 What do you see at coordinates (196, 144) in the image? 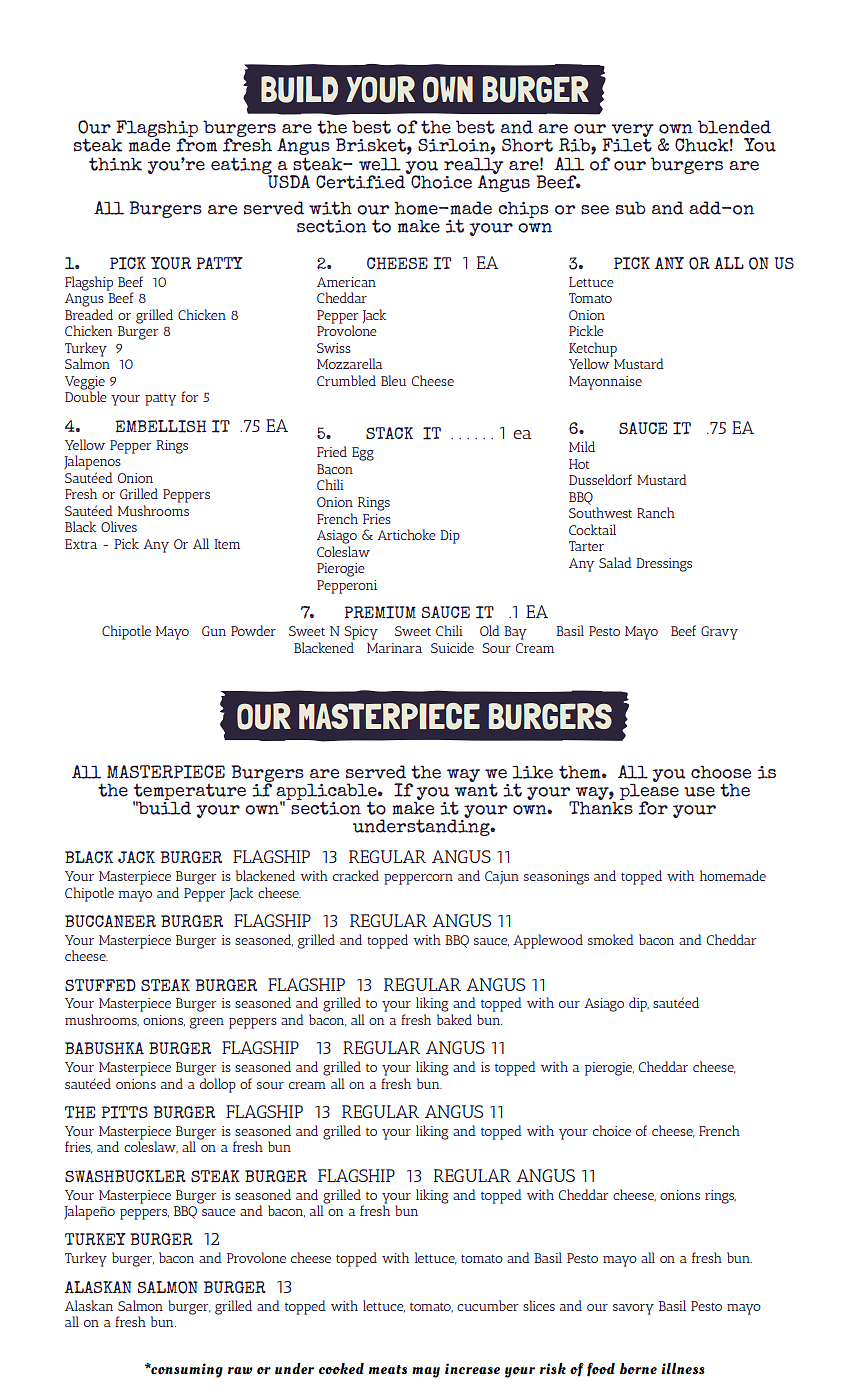
I see `from` at bounding box center [196, 144].
